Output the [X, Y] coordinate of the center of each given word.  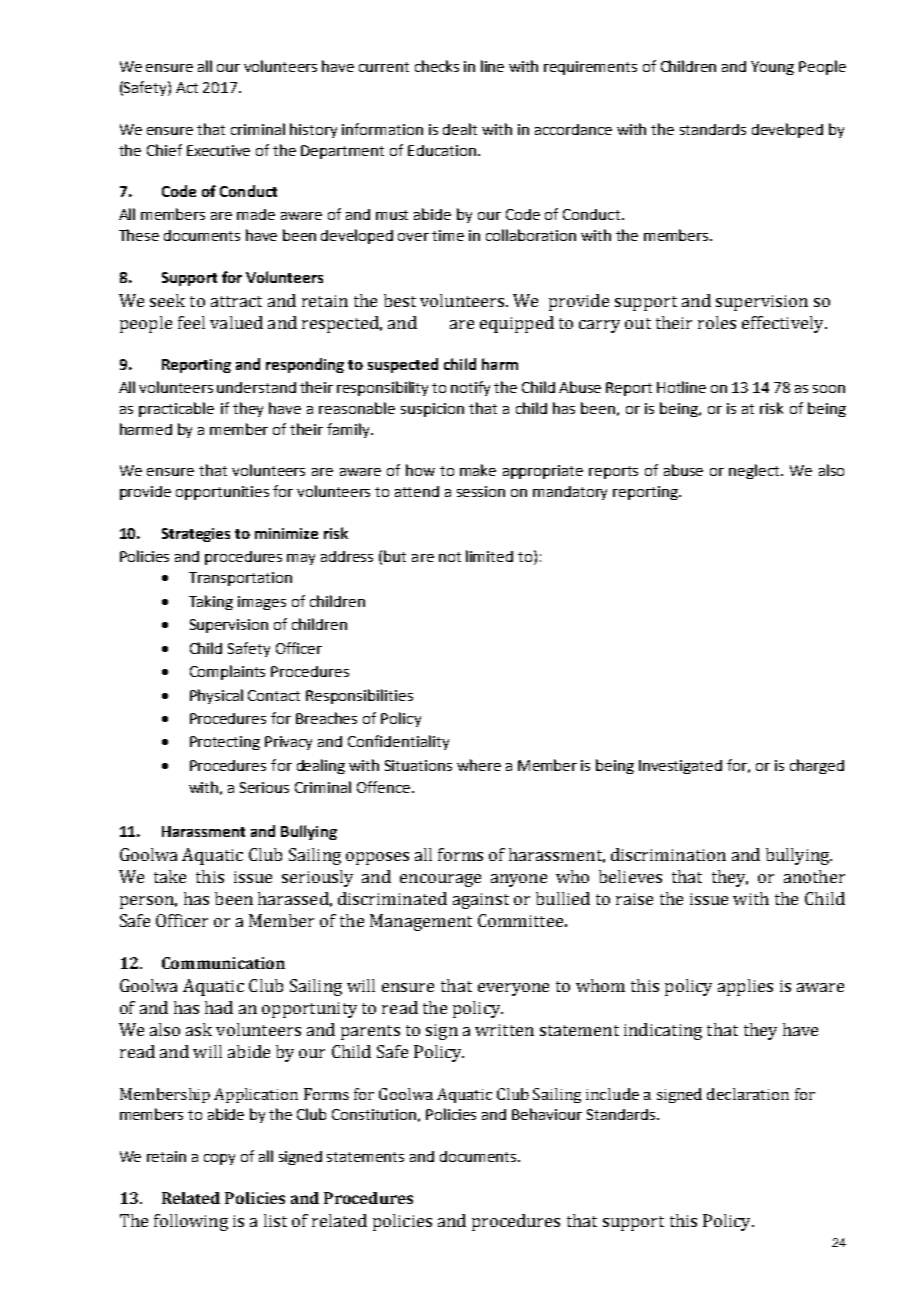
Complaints [227, 672]
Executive [218, 150]
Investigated [680, 767]
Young [772, 68]
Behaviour [547, 1114]
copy [219, 1159]
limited [489, 556]
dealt [460, 129]
